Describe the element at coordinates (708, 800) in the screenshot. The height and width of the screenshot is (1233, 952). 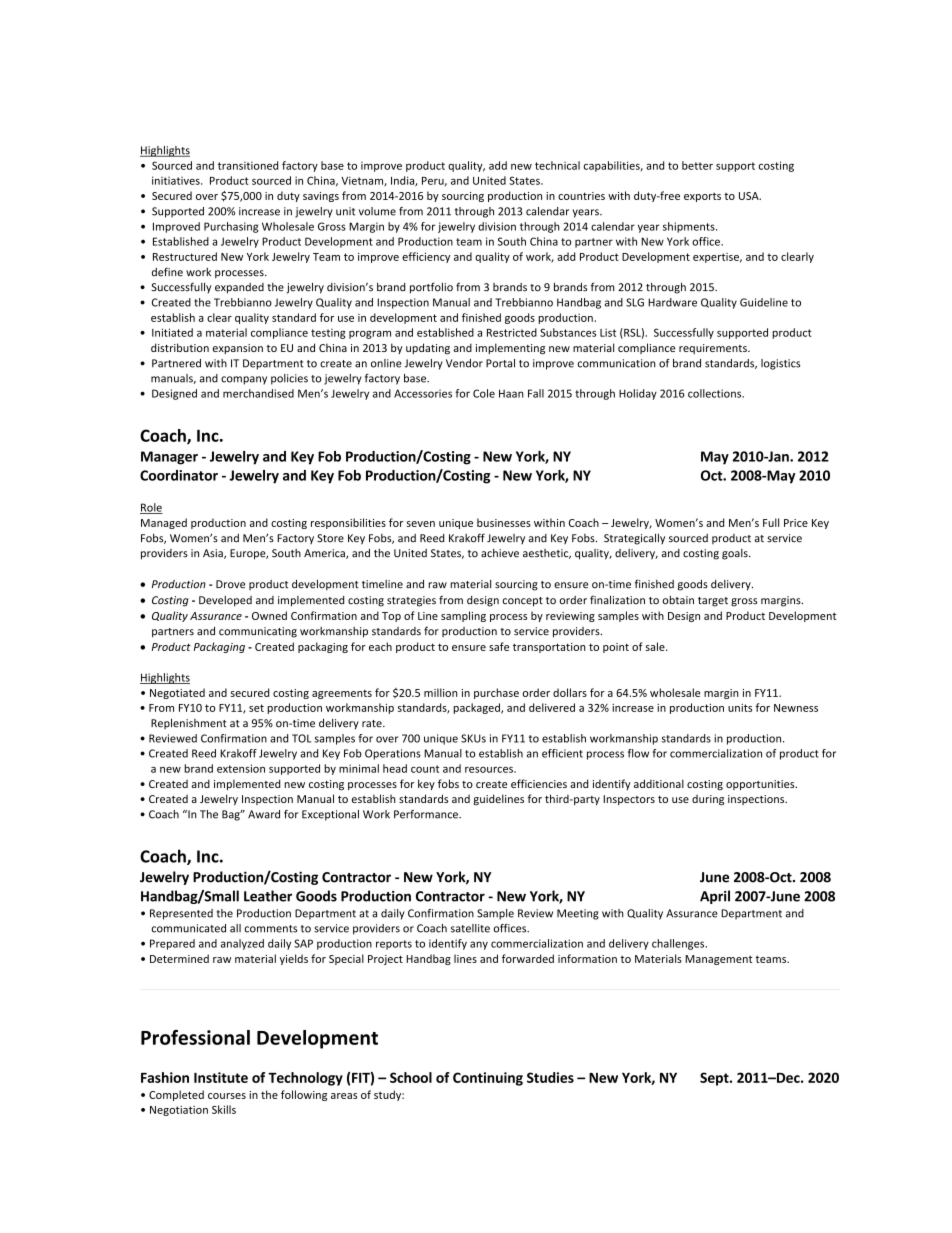
I see `during` at that location.
